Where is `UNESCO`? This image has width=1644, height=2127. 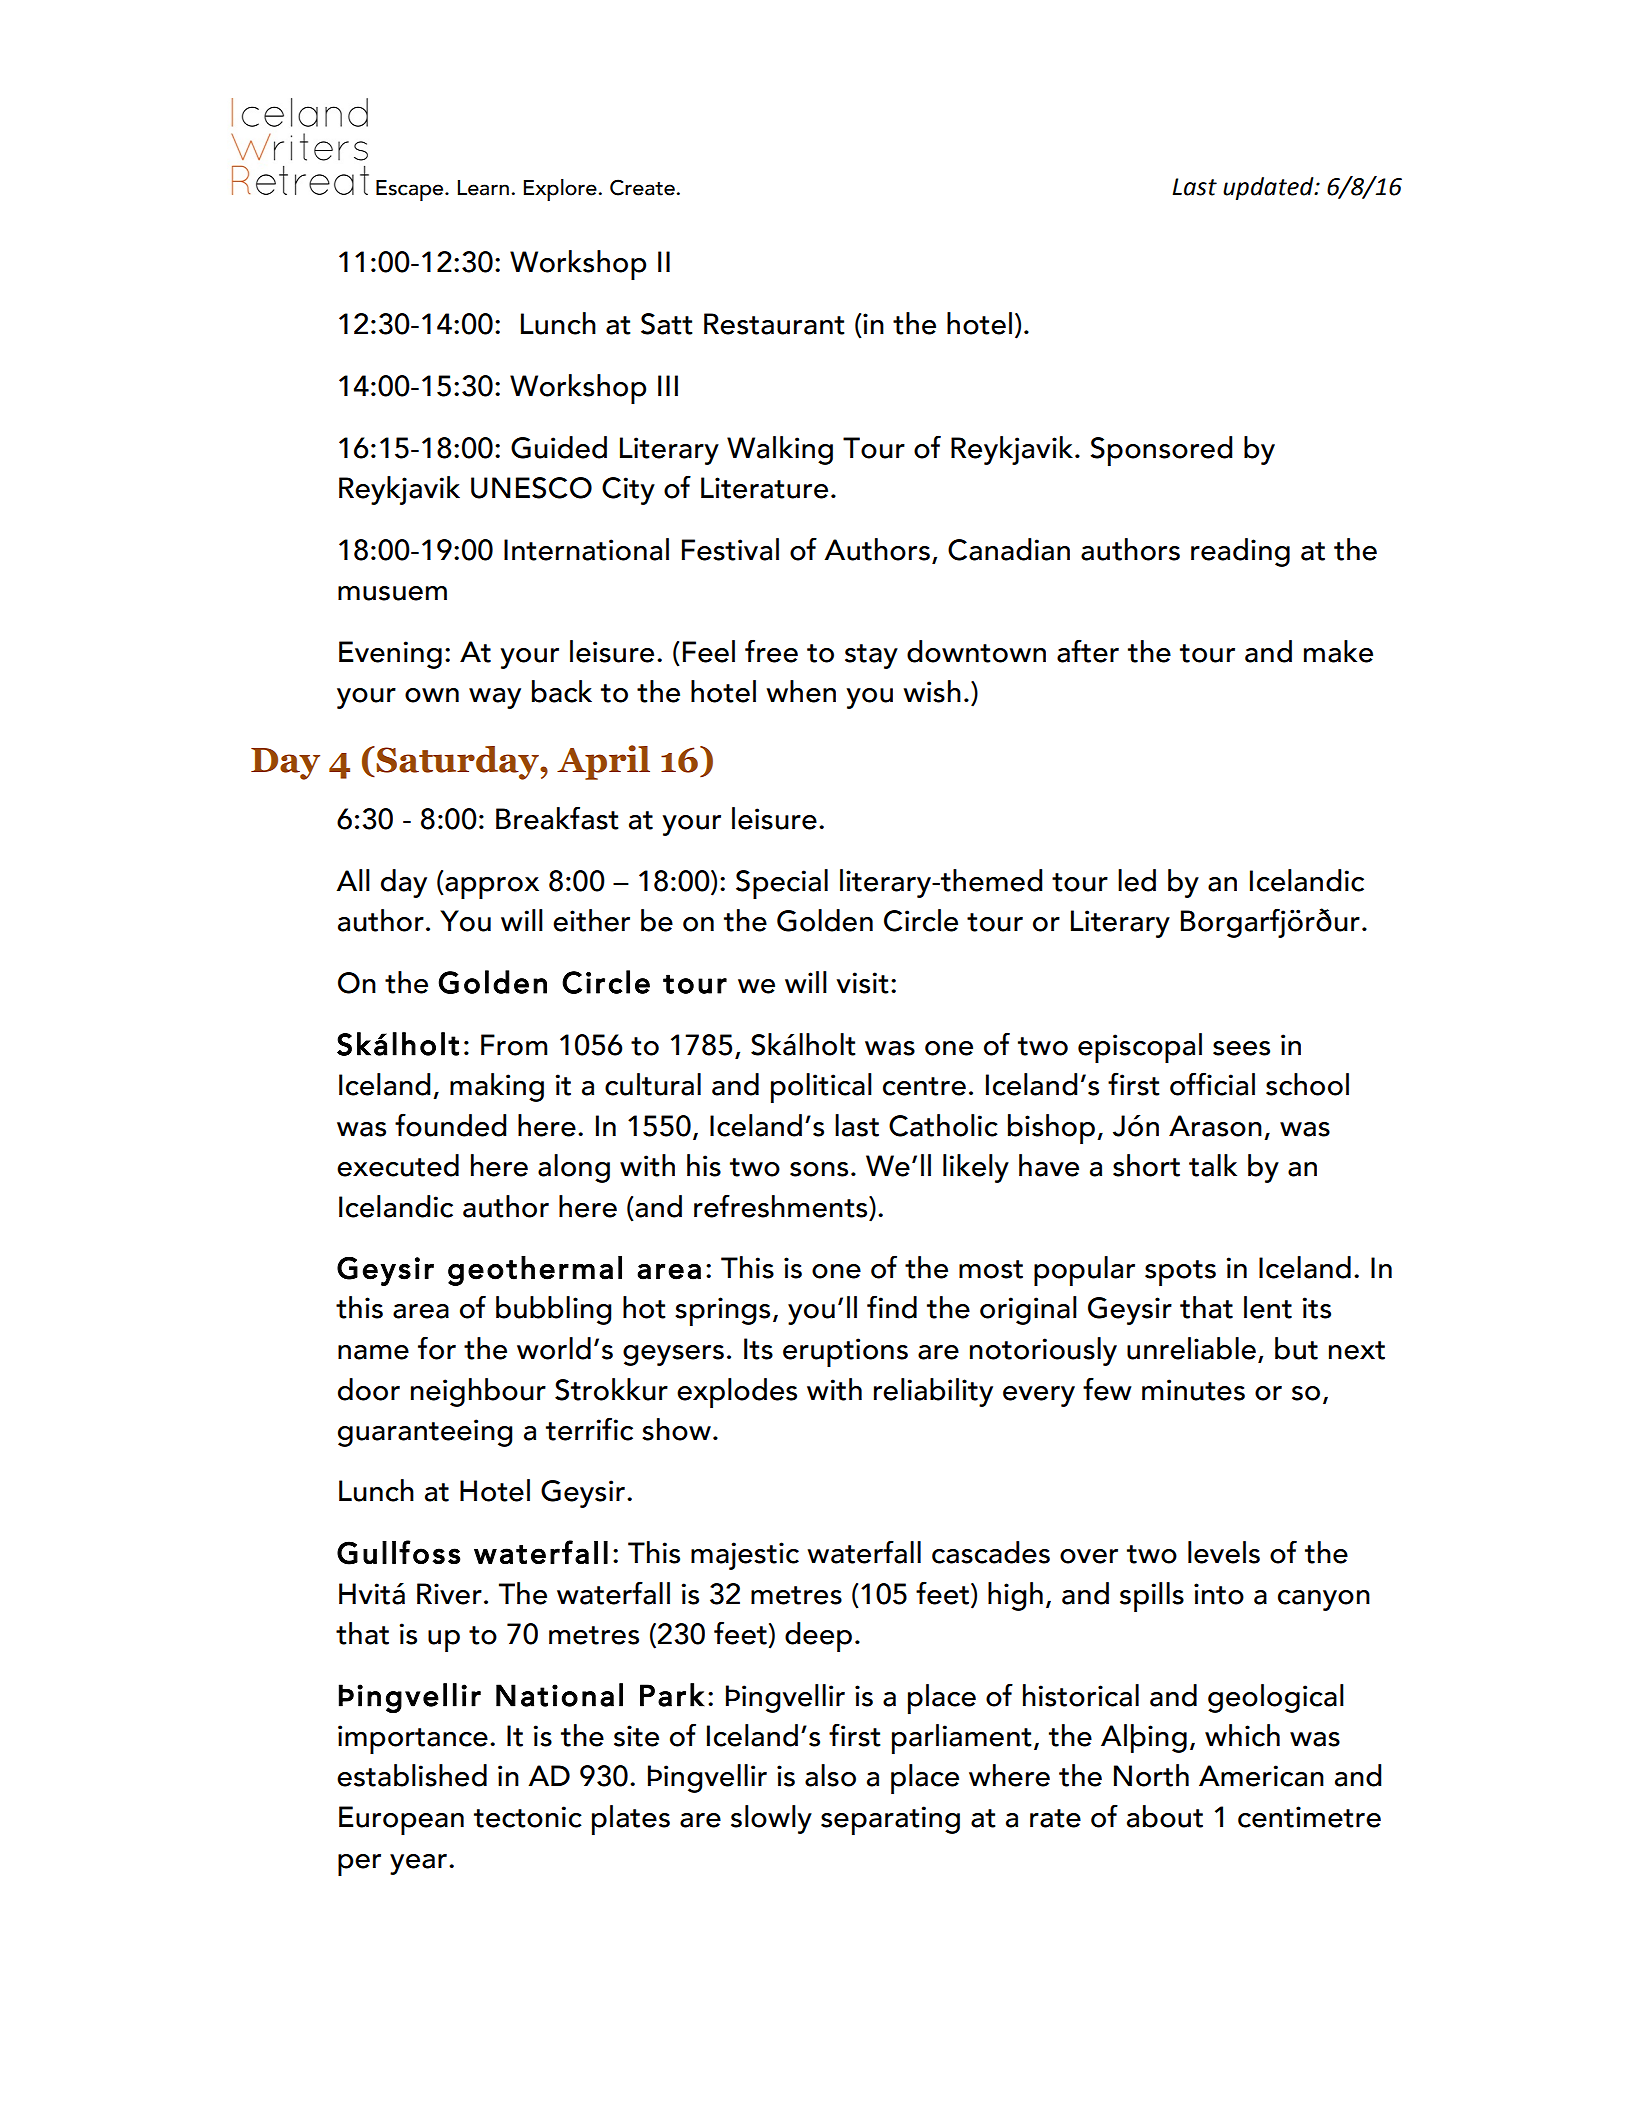 UNESCO is located at coordinates (531, 488).
